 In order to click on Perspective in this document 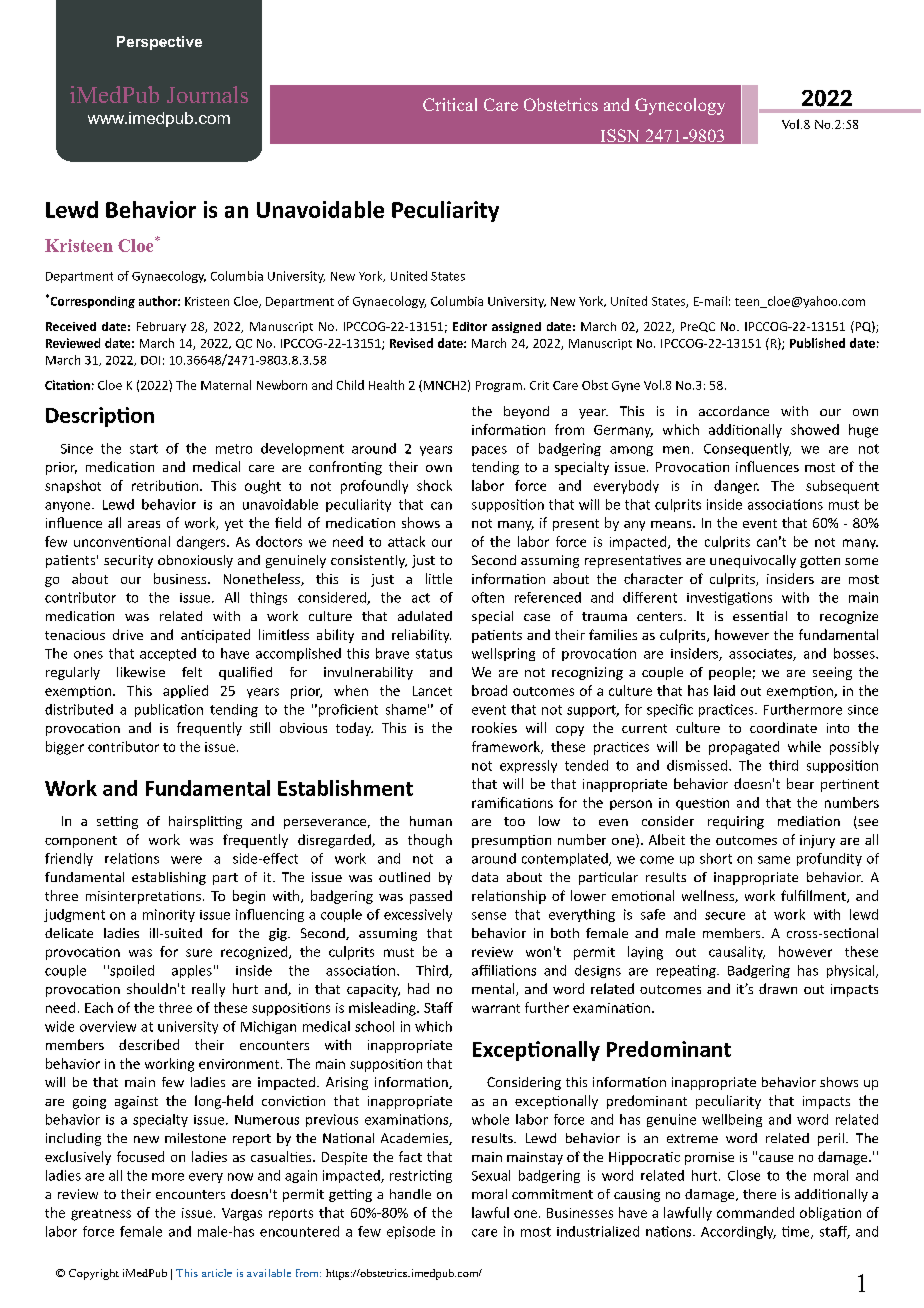, I will do `click(159, 43)`.
